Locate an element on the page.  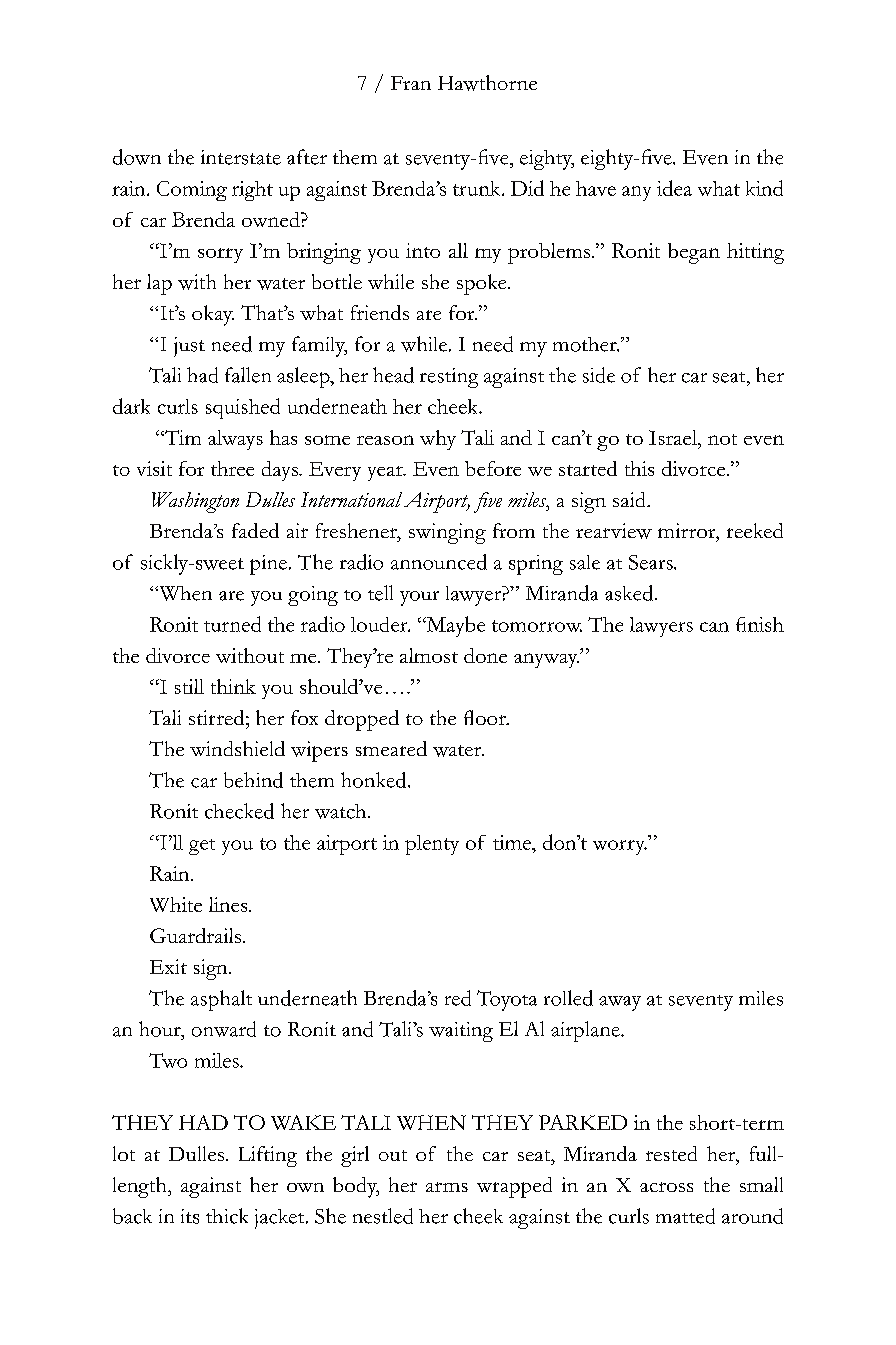
across is located at coordinates (666, 1187).
